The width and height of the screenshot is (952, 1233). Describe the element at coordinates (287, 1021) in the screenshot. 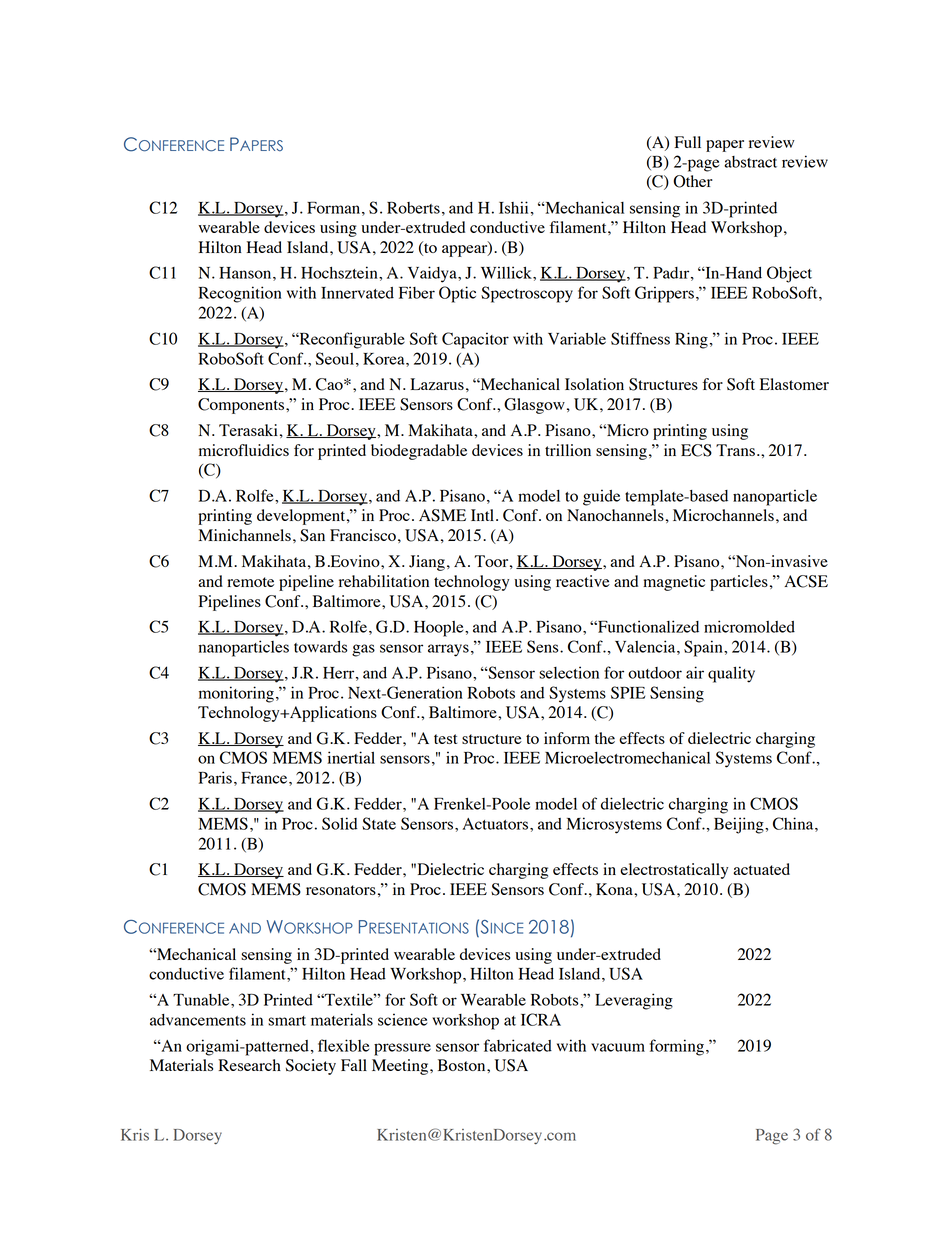

I see `smart` at that location.
